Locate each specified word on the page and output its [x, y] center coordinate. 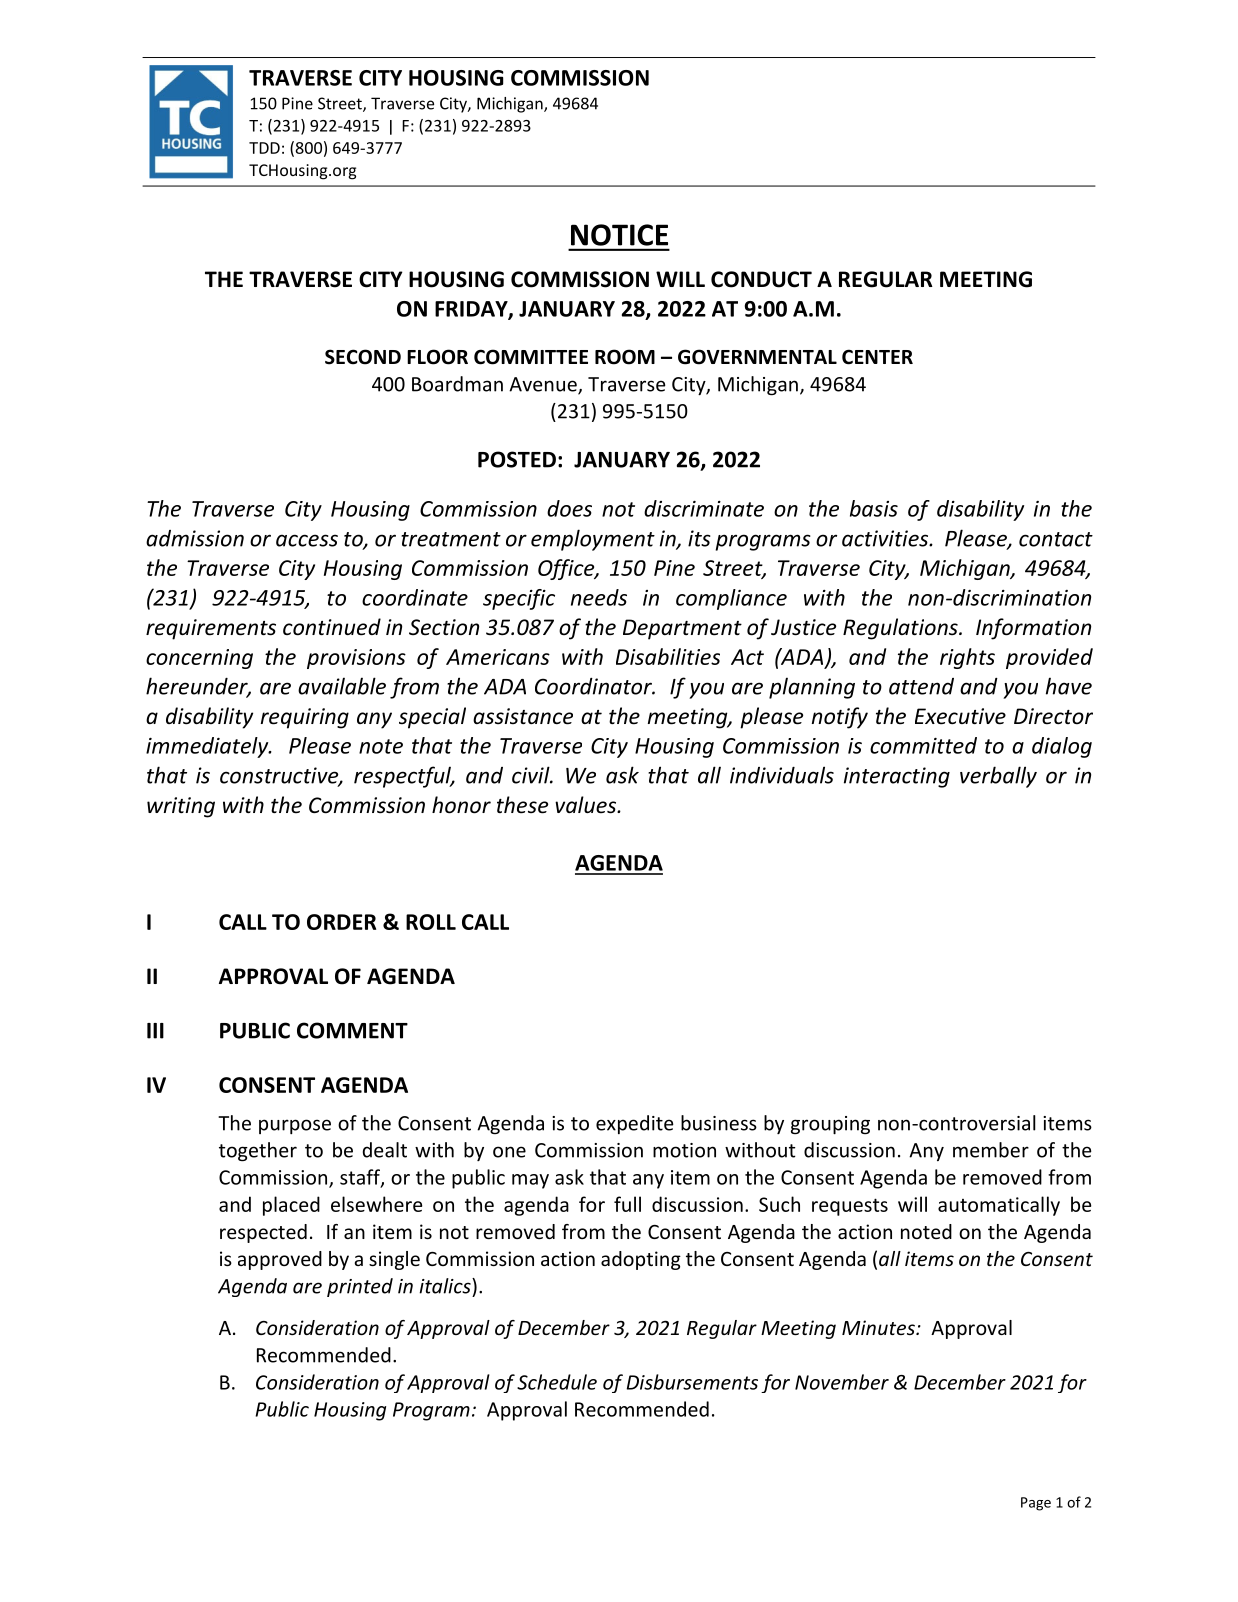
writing [181, 807]
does [569, 508]
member [991, 1150]
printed [360, 1287]
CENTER [877, 357]
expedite [635, 1124]
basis [874, 508]
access [307, 540]
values [587, 805]
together [258, 1151]
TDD [264, 148]
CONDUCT [761, 279]
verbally [998, 777]
